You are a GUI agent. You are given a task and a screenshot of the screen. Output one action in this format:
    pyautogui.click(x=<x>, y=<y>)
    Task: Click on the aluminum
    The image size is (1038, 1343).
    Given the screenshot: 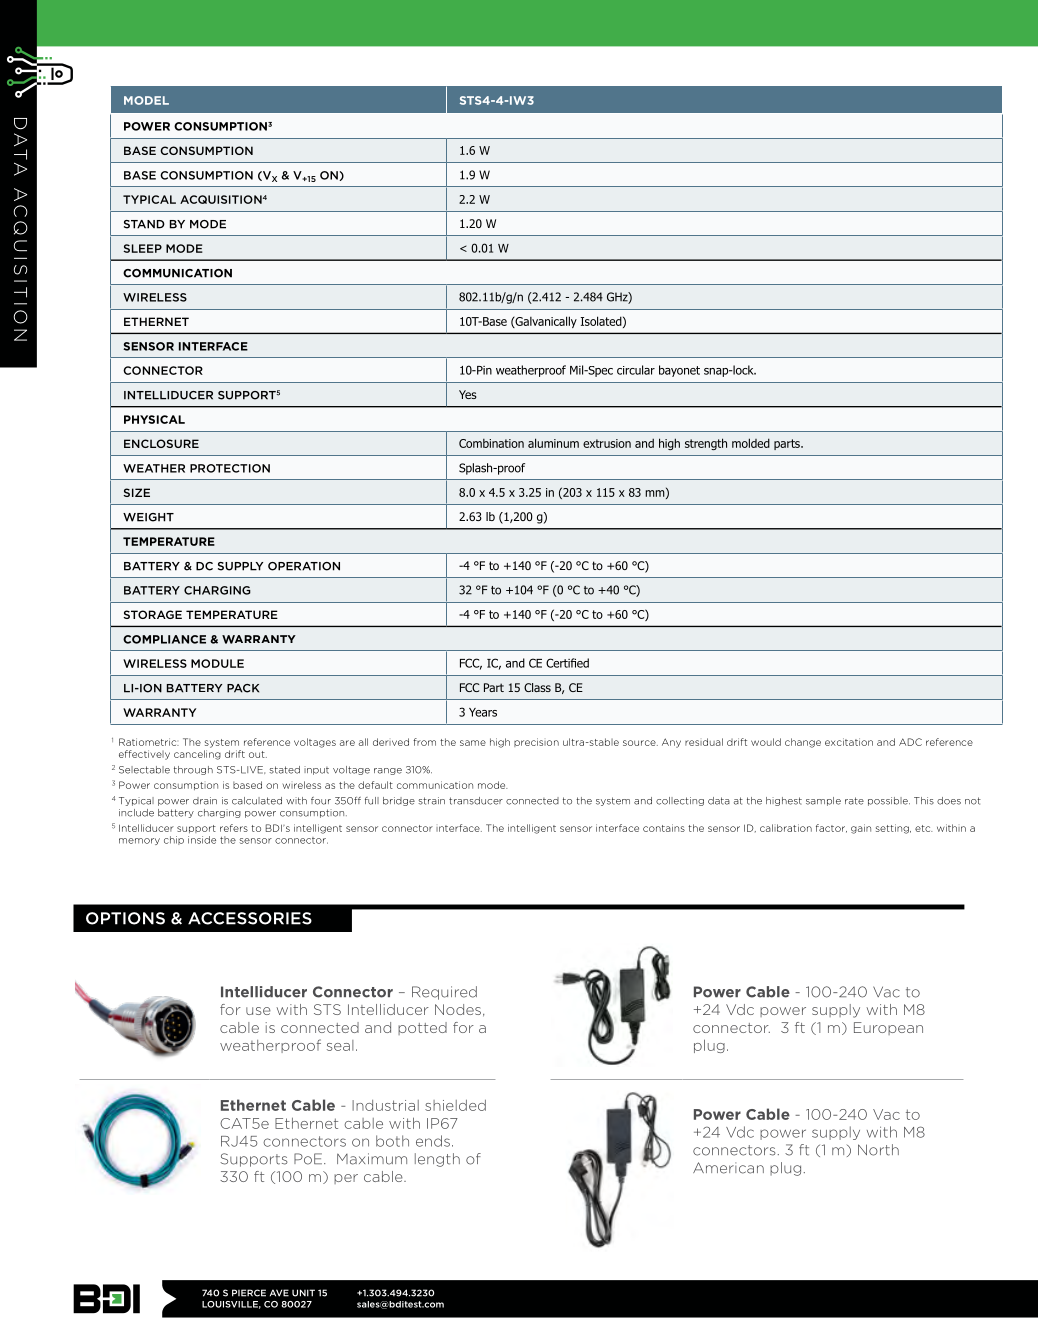 What is the action you would take?
    pyautogui.click(x=553, y=443)
